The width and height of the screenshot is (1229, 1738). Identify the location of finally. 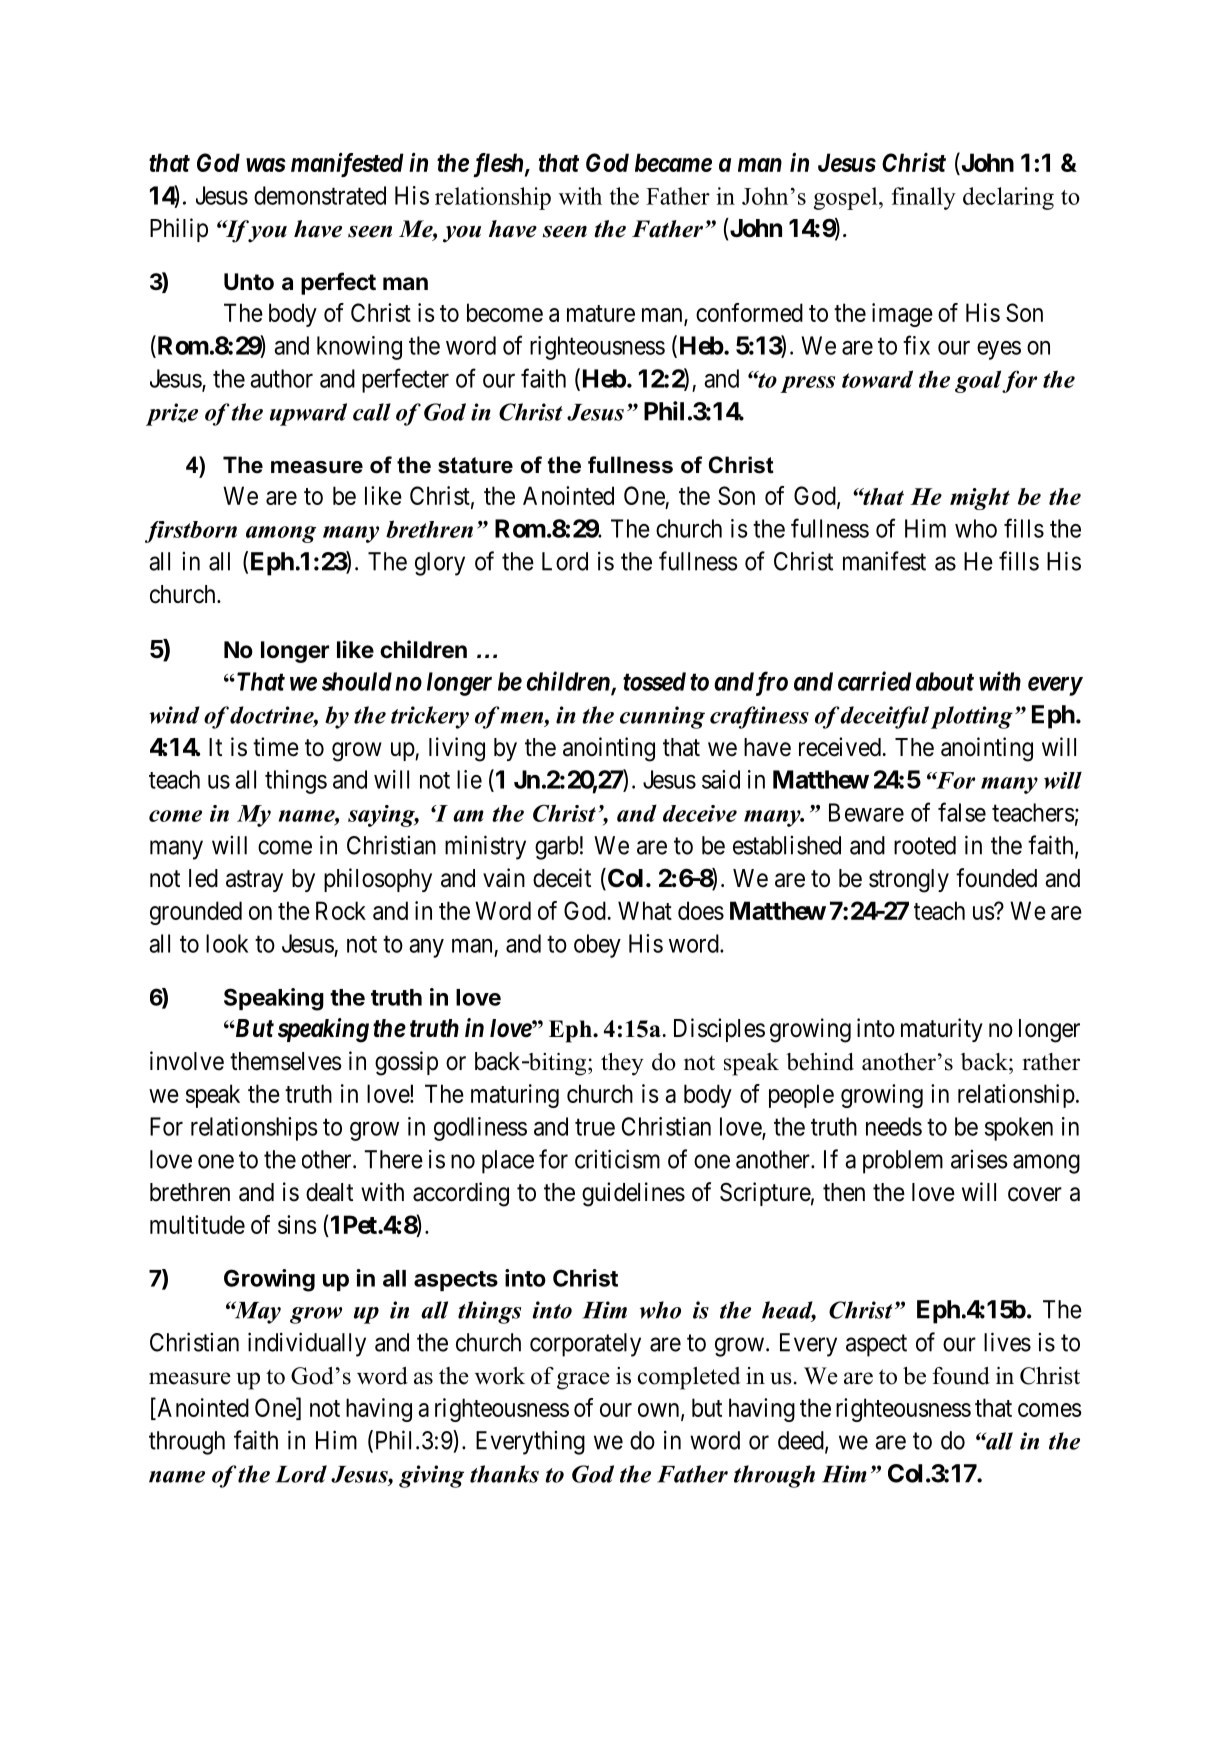
(924, 198).
